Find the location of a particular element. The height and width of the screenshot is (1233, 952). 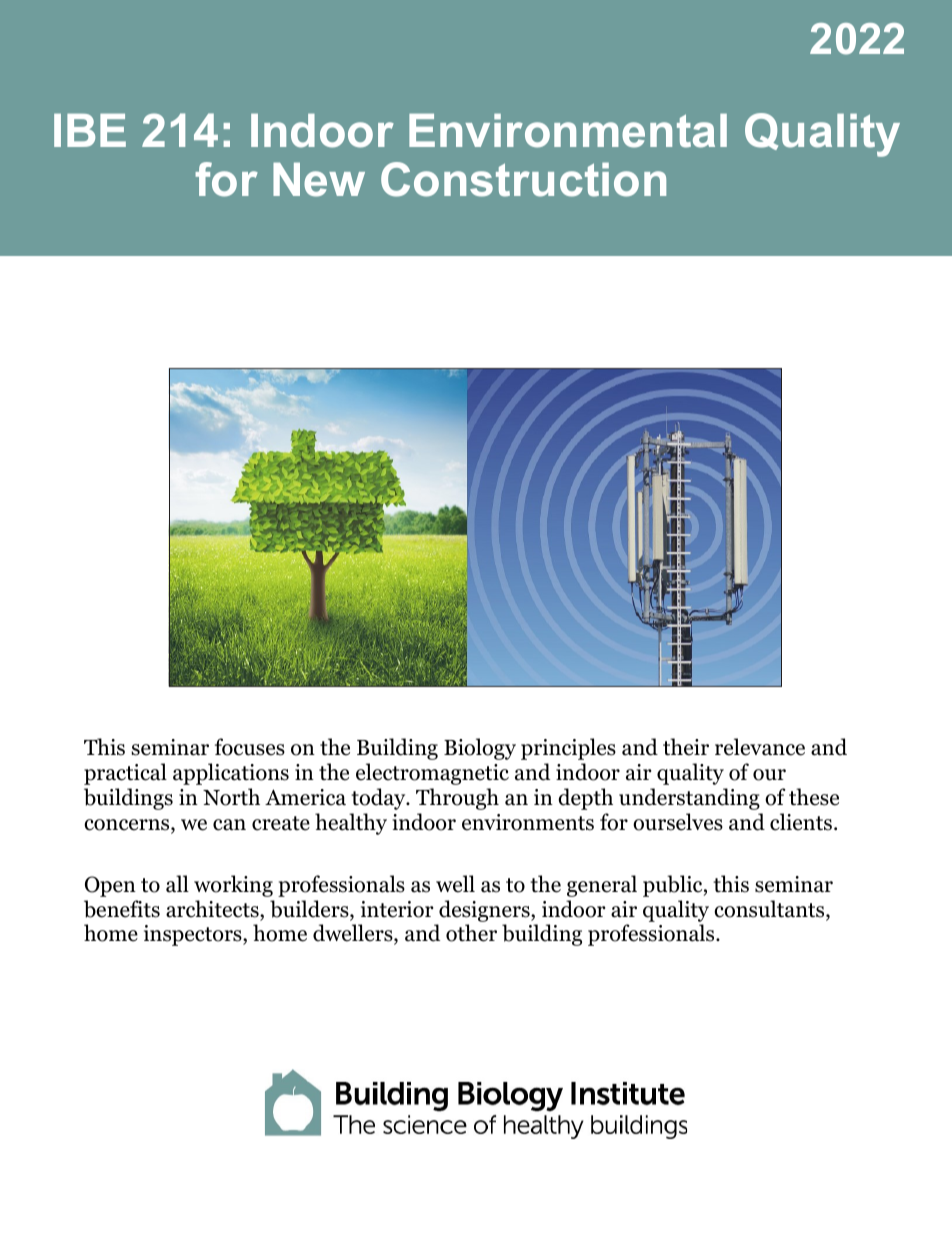

applications is located at coordinates (231, 774).
